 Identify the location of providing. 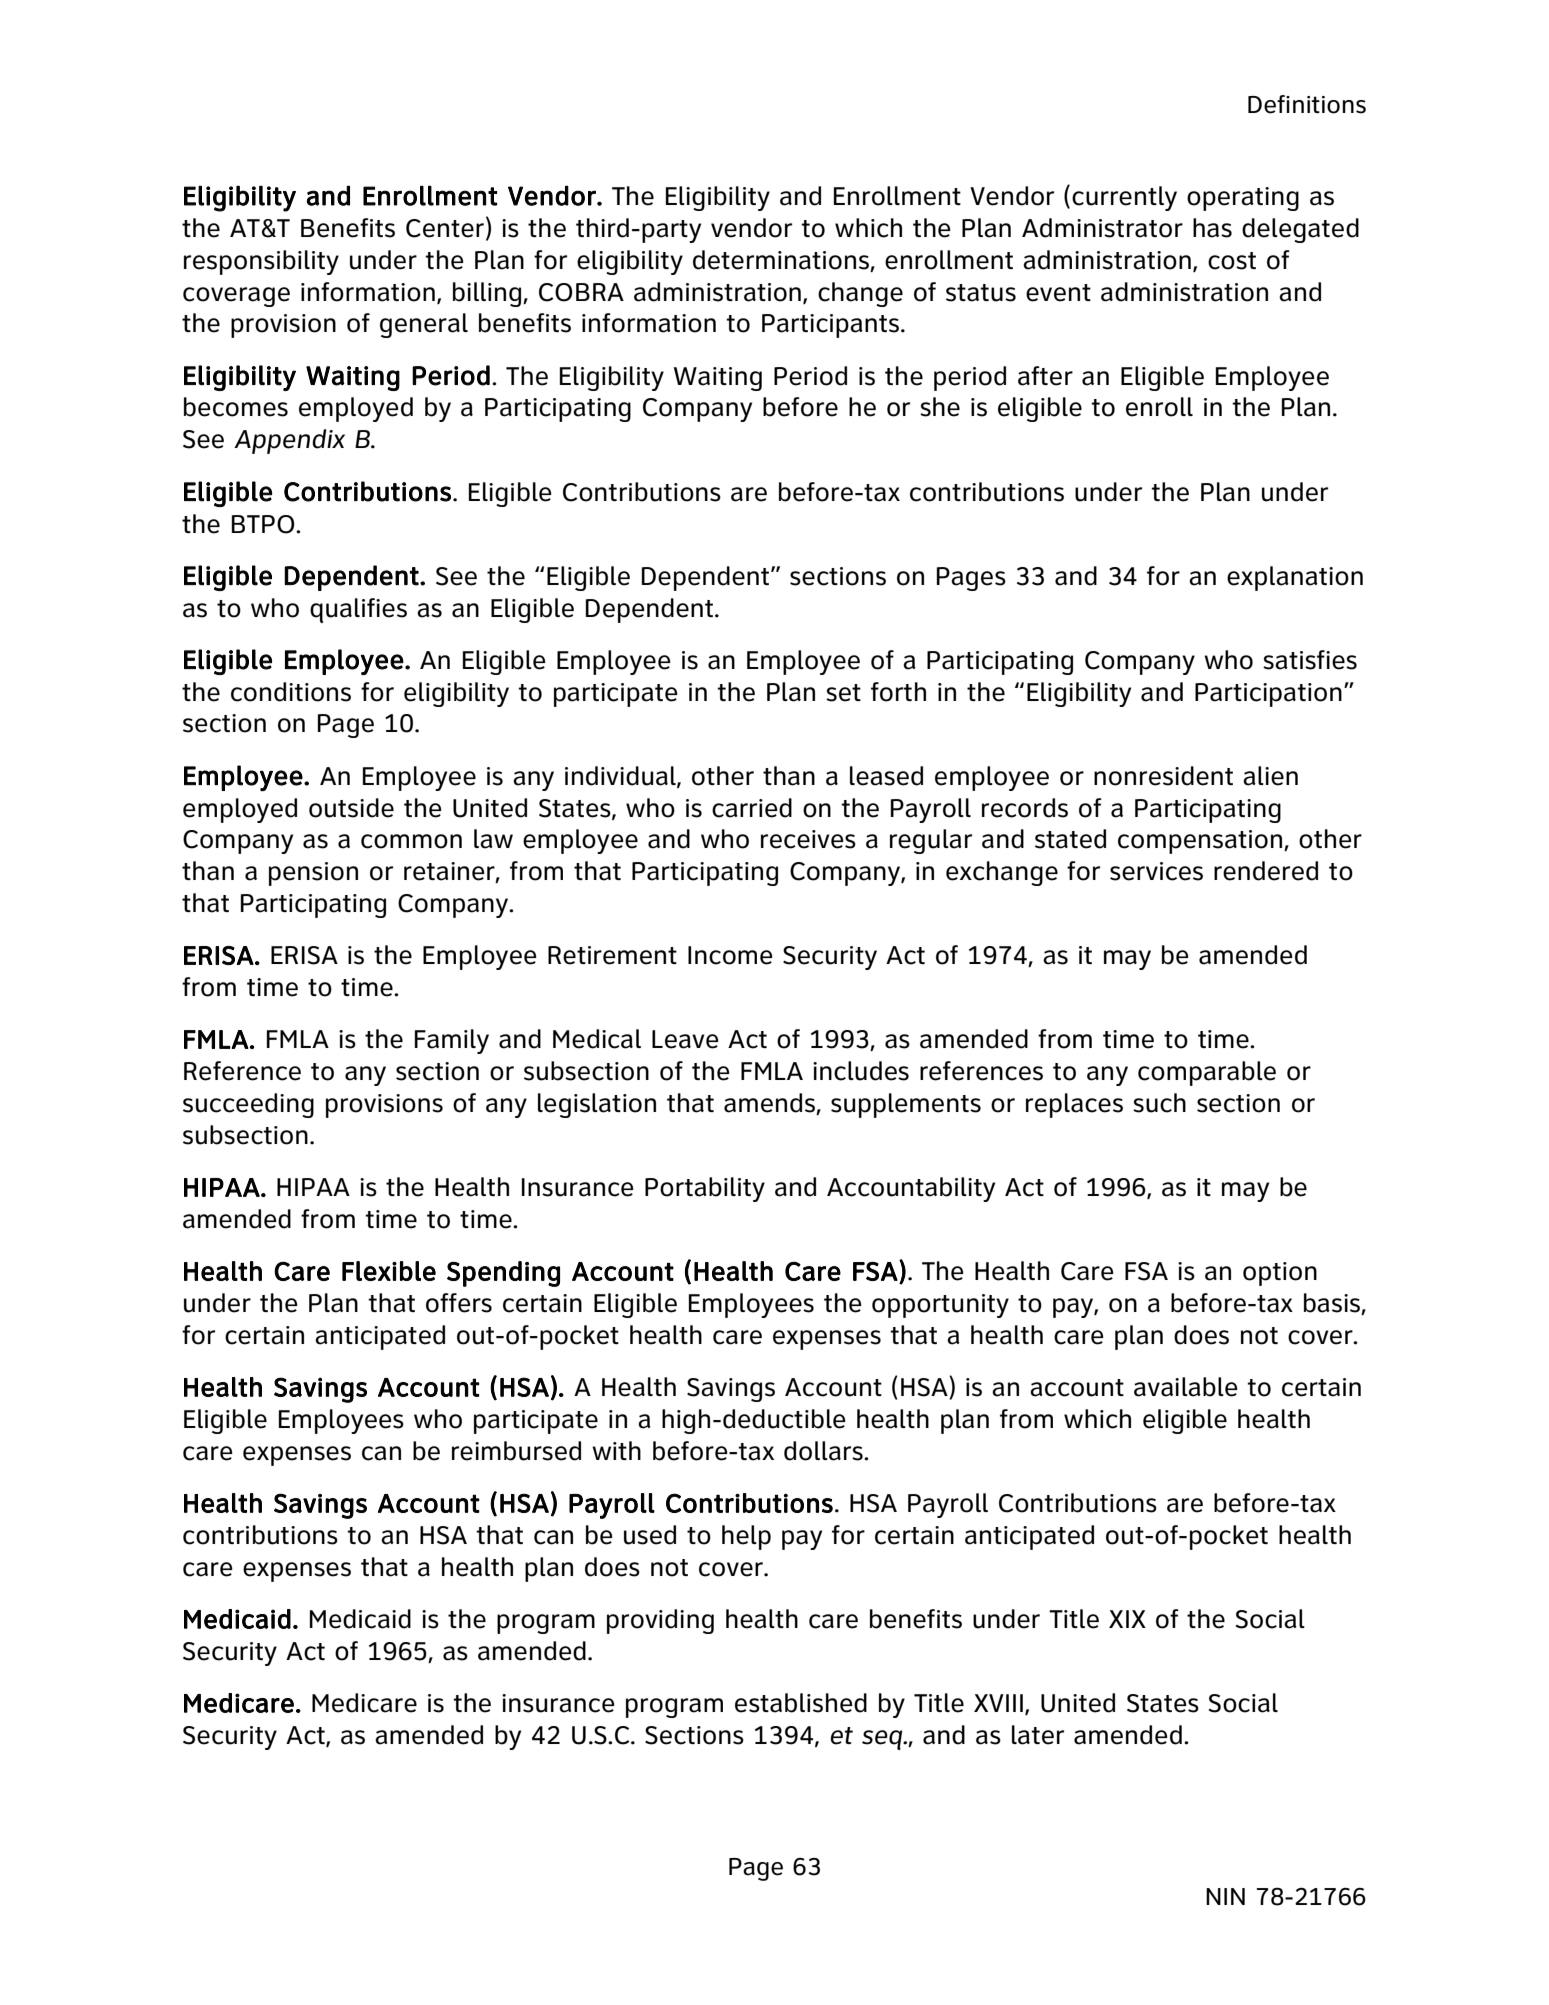
(660, 1621).
